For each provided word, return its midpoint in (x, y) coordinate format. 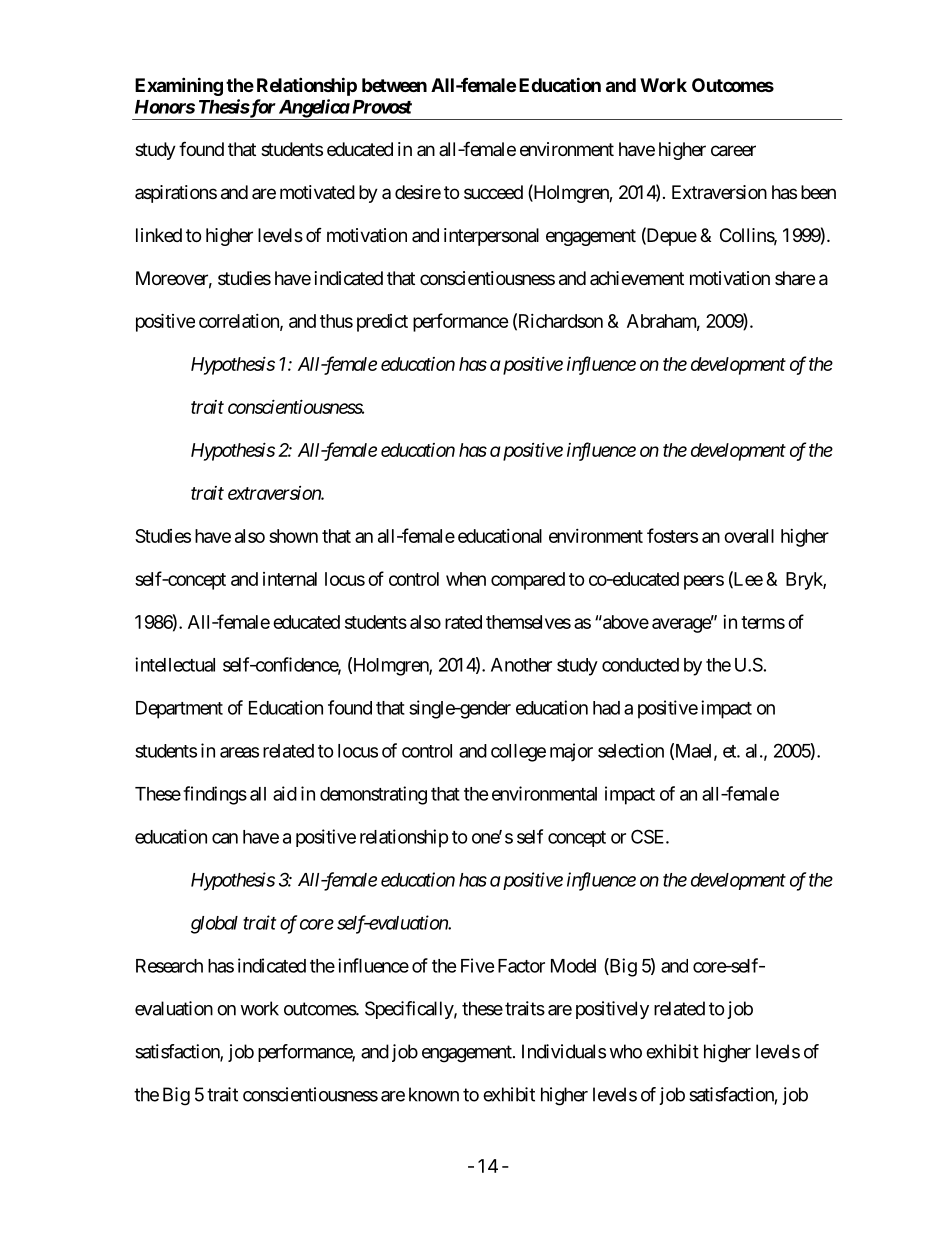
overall (749, 536)
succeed (493, 192)
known (434, 1094)
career (733, 151)
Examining (179, 86)
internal (290, 579)
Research (169, 966)
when (466, 579)
